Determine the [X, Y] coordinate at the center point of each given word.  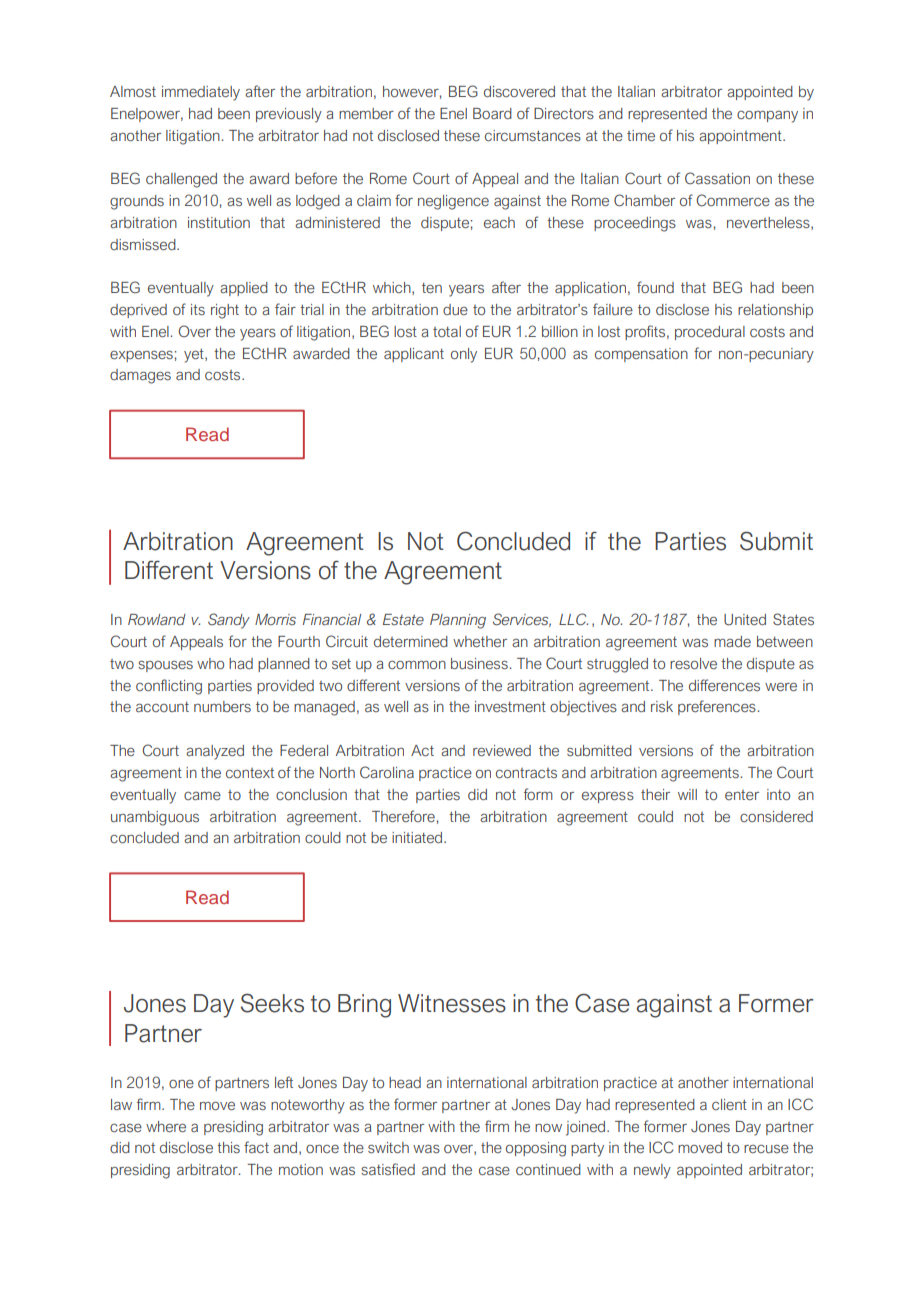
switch [388, 1147]
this [228, 1147]
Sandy [229, 621]
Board [492, 113]
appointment [741, 137]
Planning [458, 621]
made [732, 641]
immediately [201, 93]
